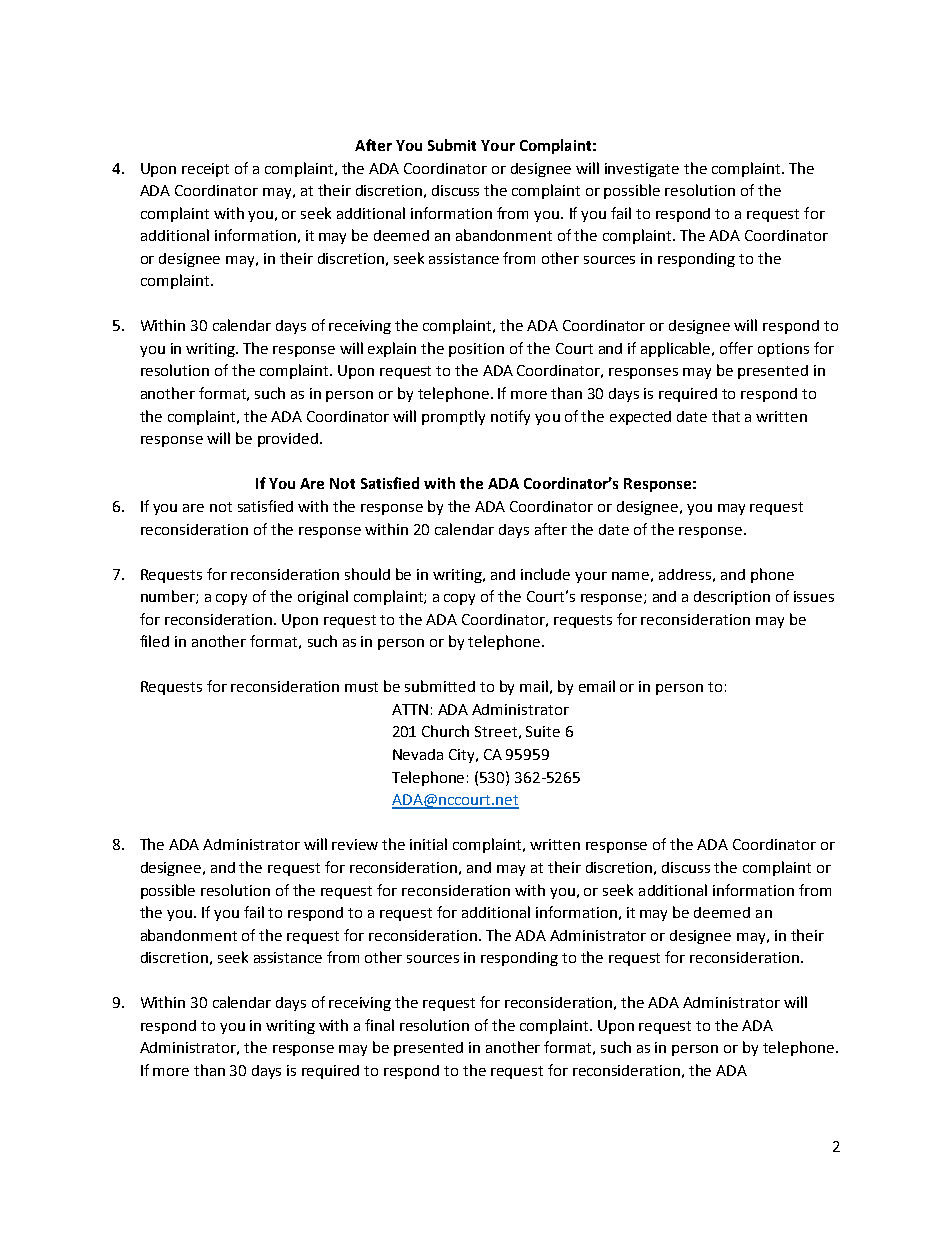 This document has height=1233, width=952. I want to click on final, so click(379, 1025).
